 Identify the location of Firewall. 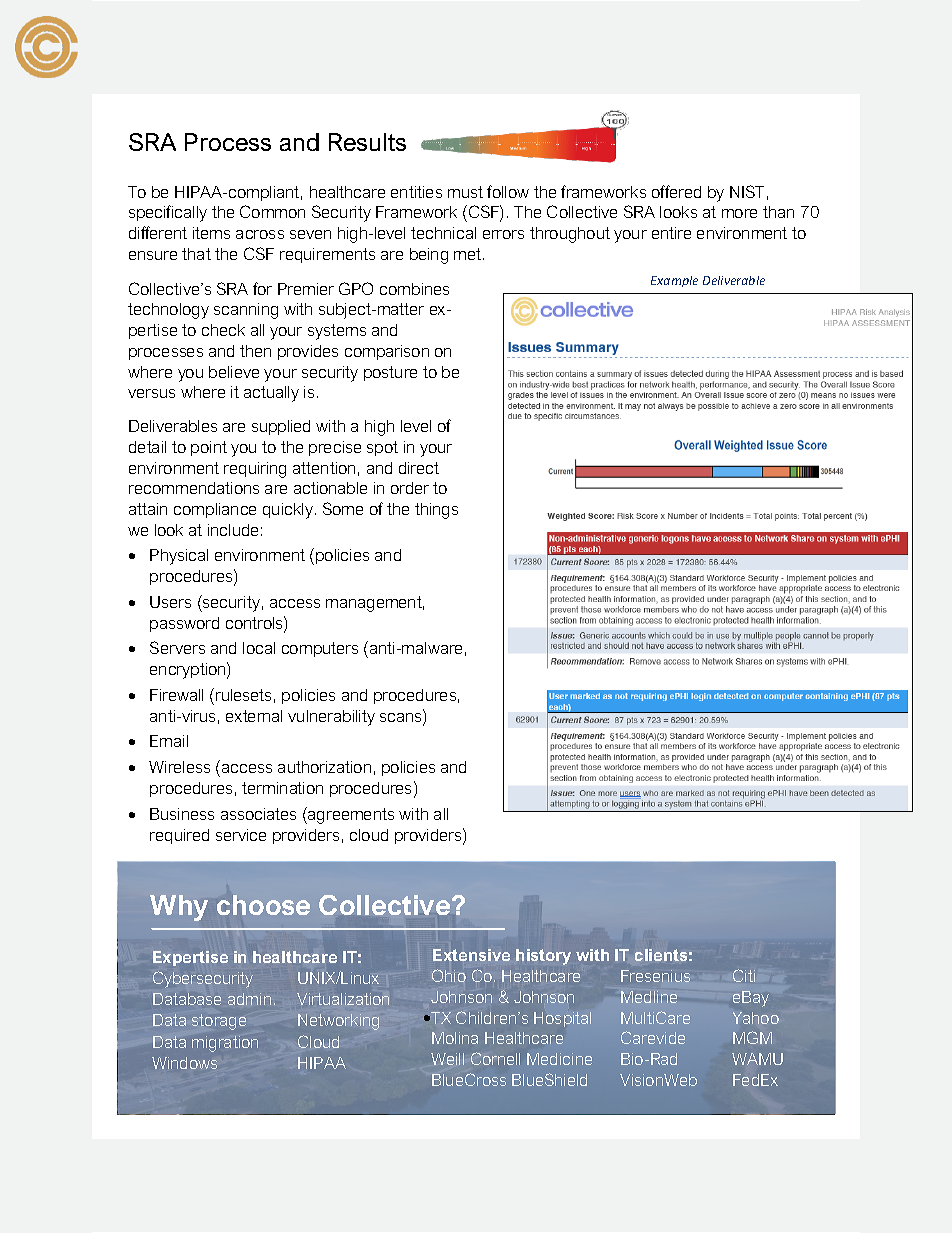
(176, 695).
